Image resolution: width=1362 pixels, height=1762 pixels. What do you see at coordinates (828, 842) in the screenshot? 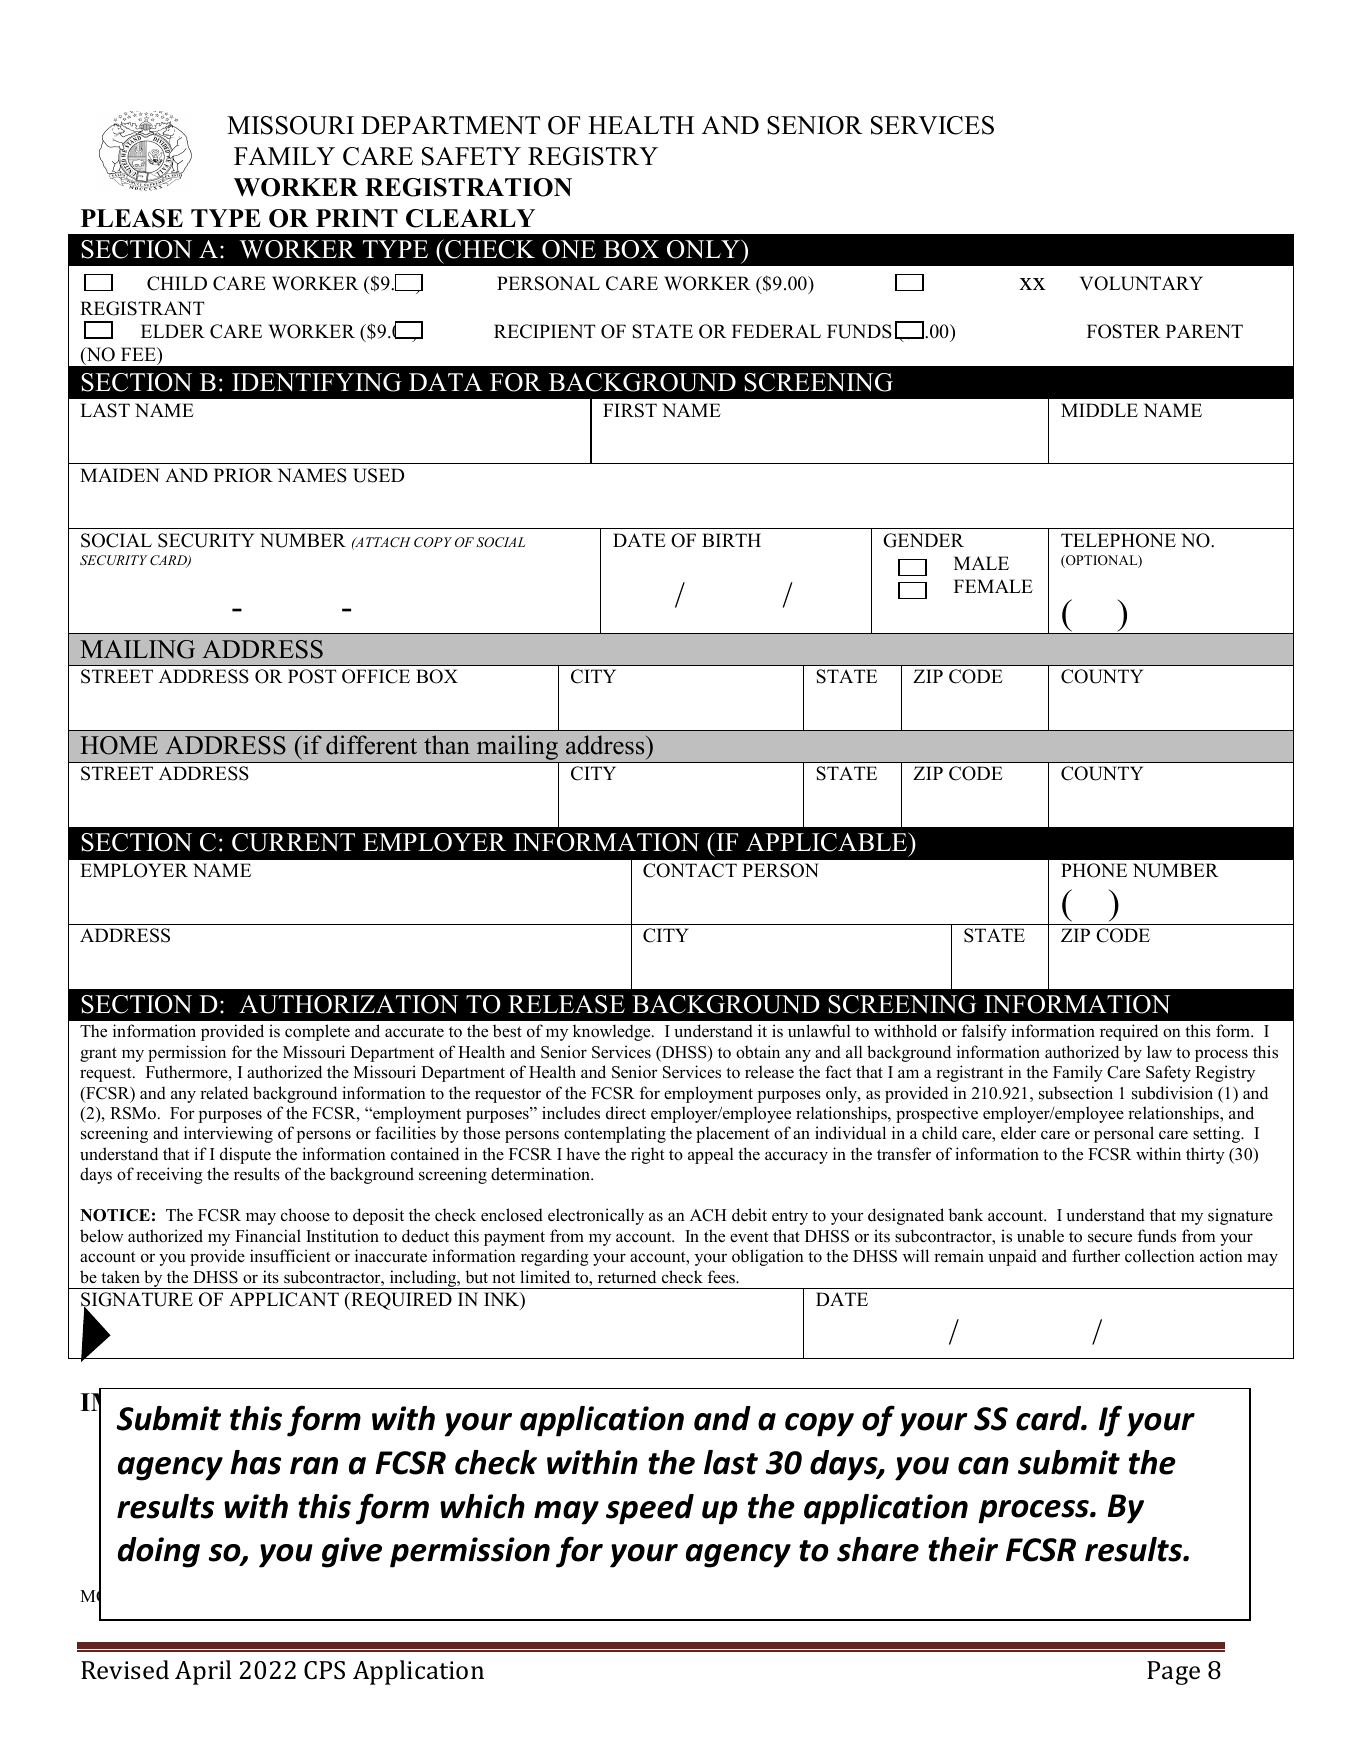
I see `APPLICABLE` at bounding box center [828, 842].
